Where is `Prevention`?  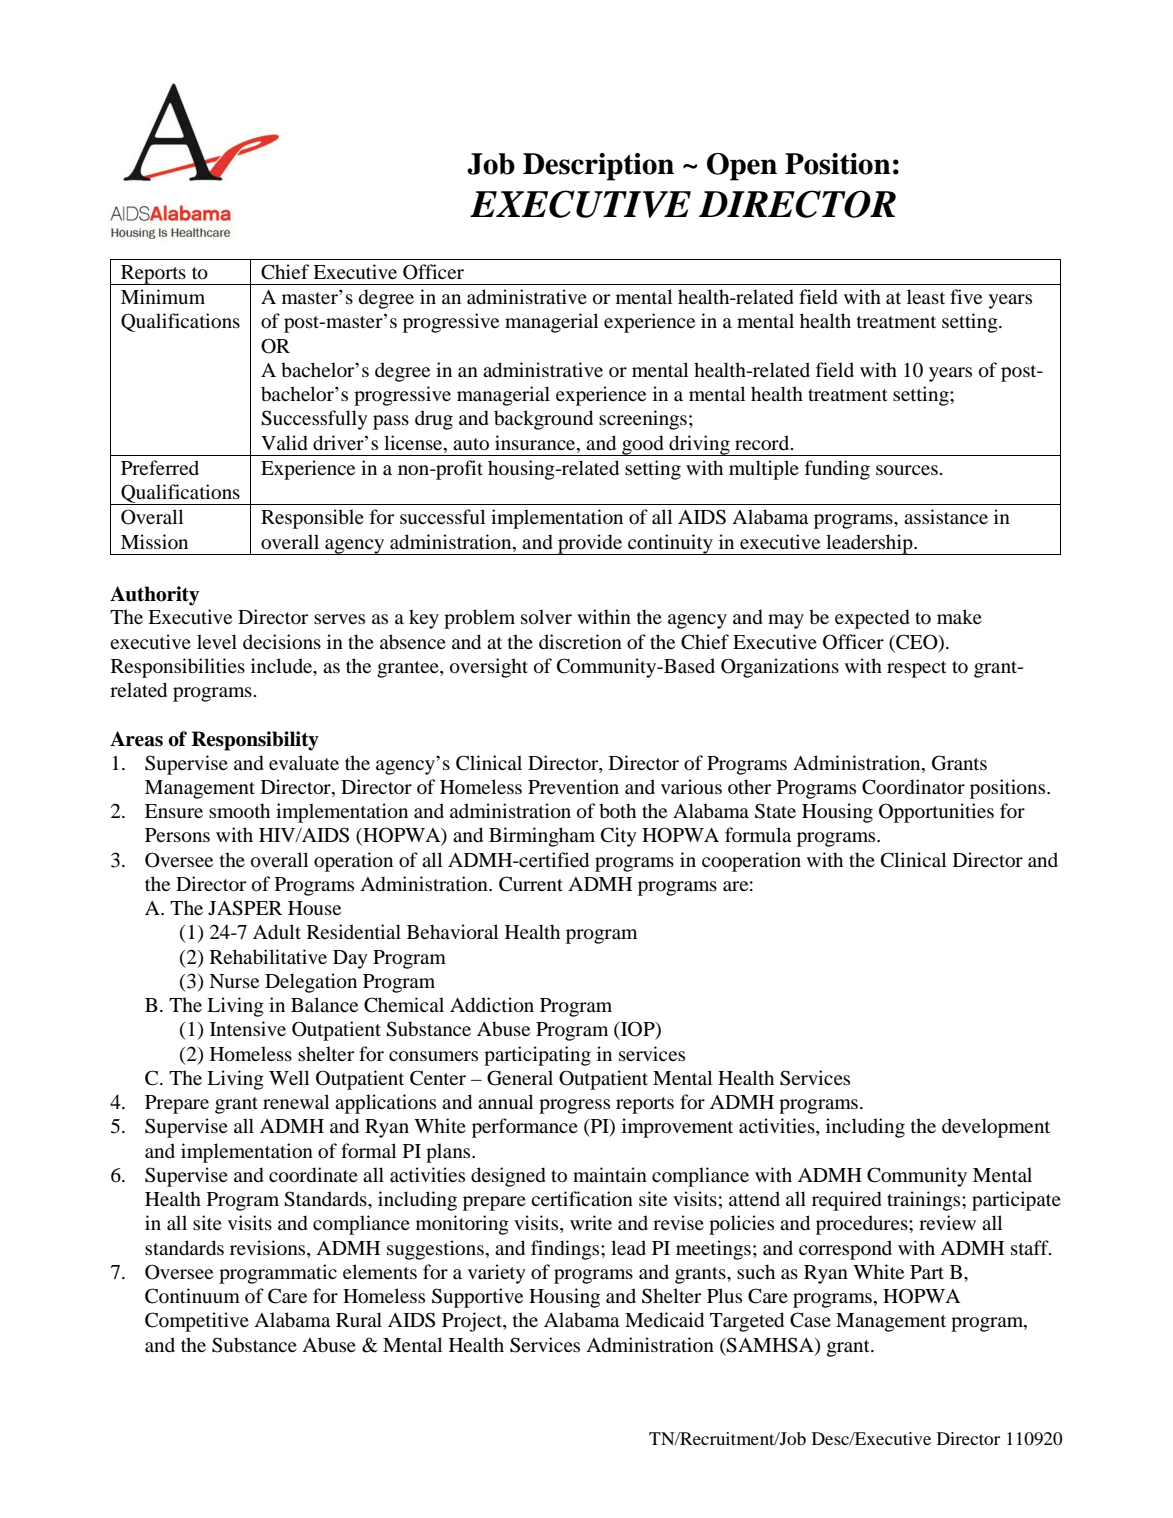
Prevention is located at coordinates (573, 787).
